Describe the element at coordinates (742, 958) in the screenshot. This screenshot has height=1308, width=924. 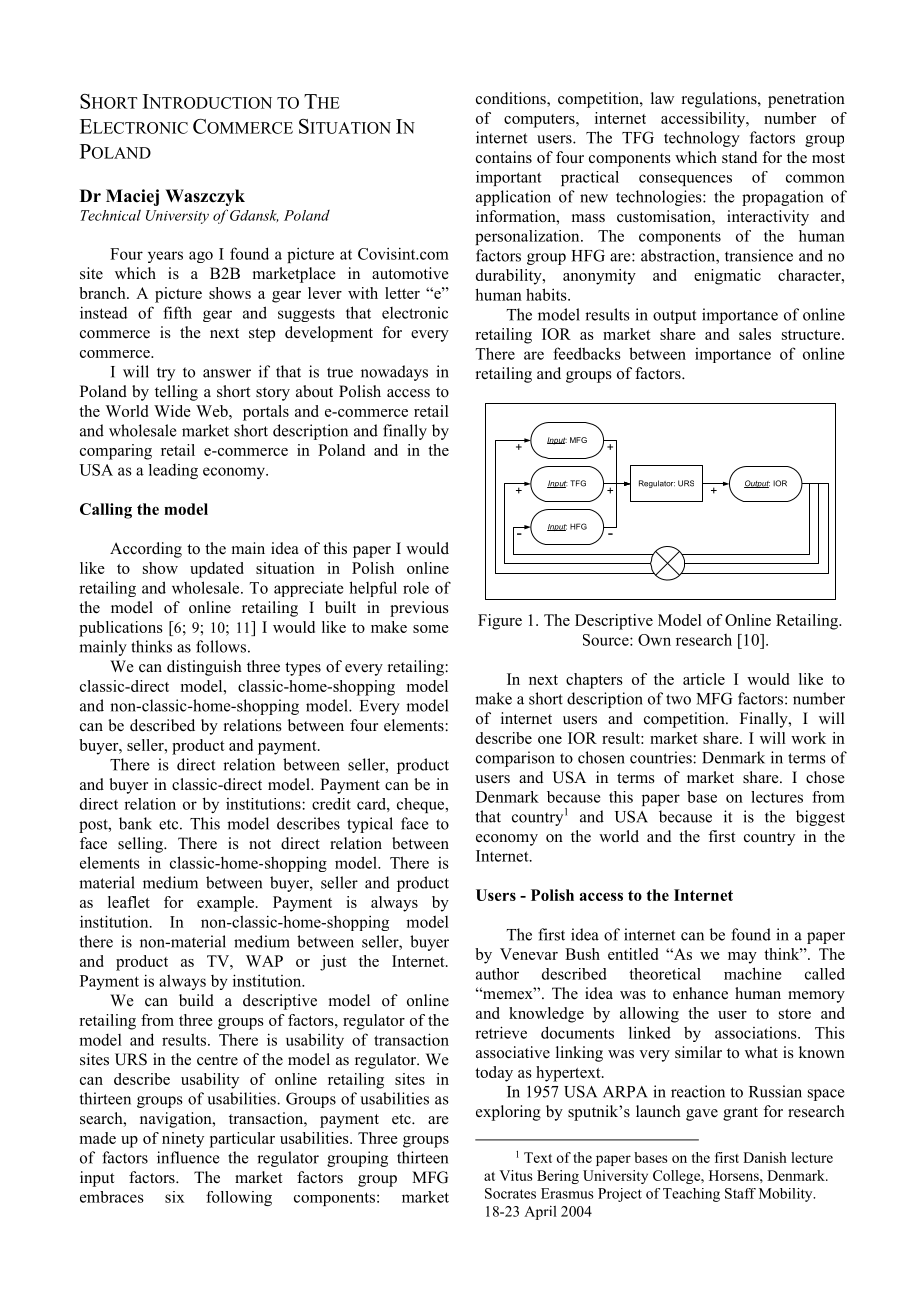
I see `may` at that location.
